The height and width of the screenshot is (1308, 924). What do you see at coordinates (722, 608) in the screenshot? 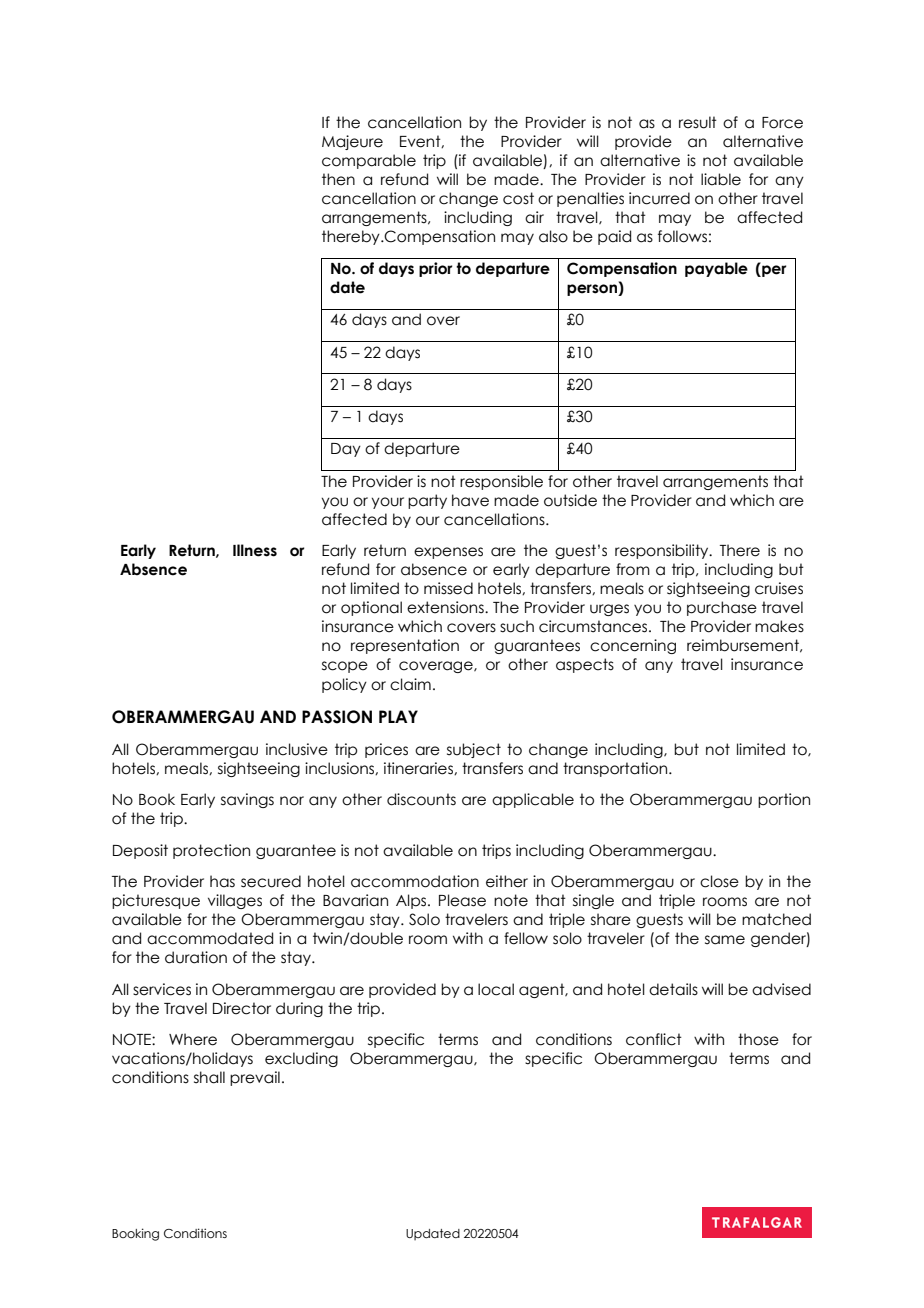
I see `purchase` at bounding box center [722, 608].
